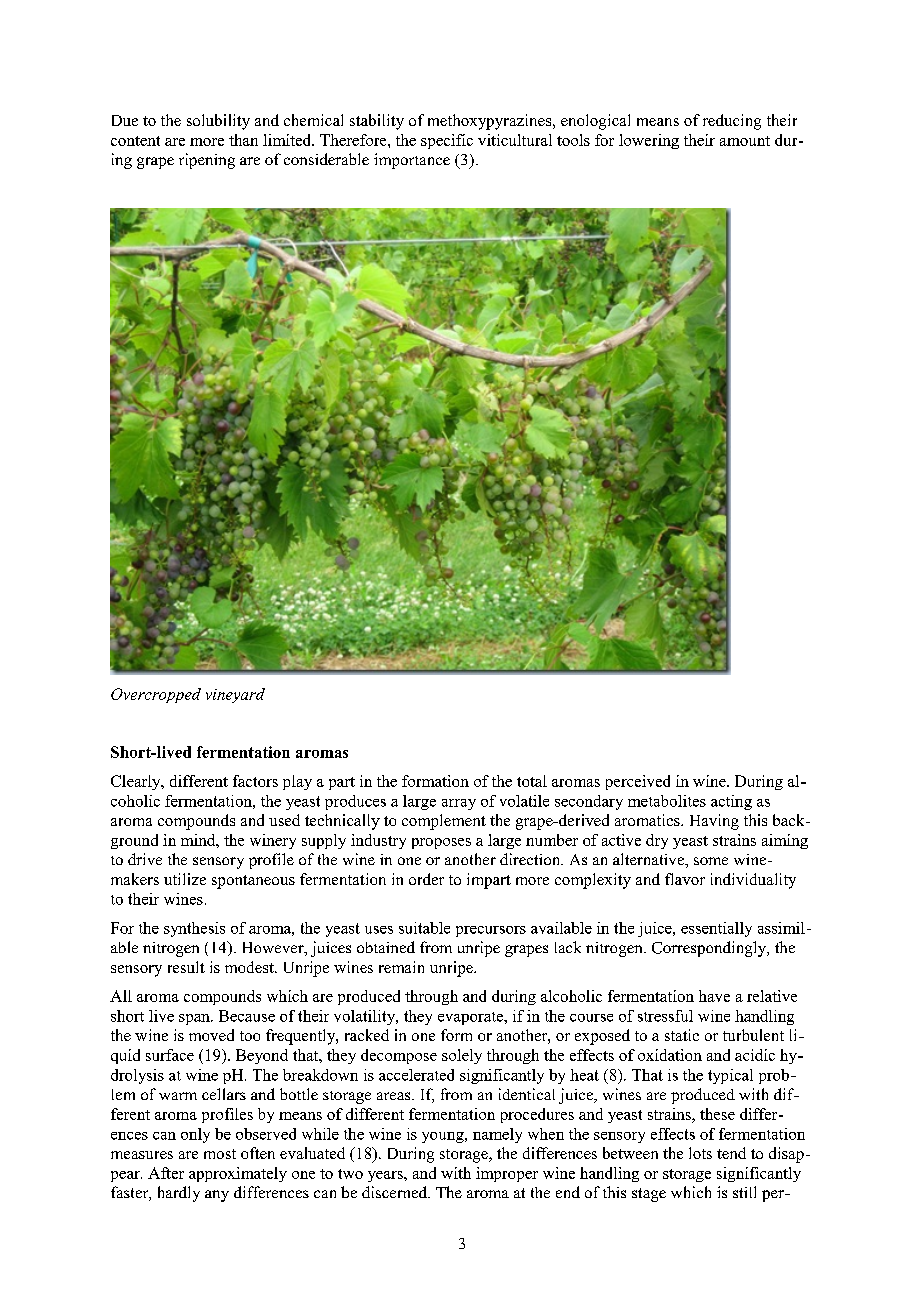  Describe the element at coordinates (447, 141) in the document. I see `specific` at that location.
